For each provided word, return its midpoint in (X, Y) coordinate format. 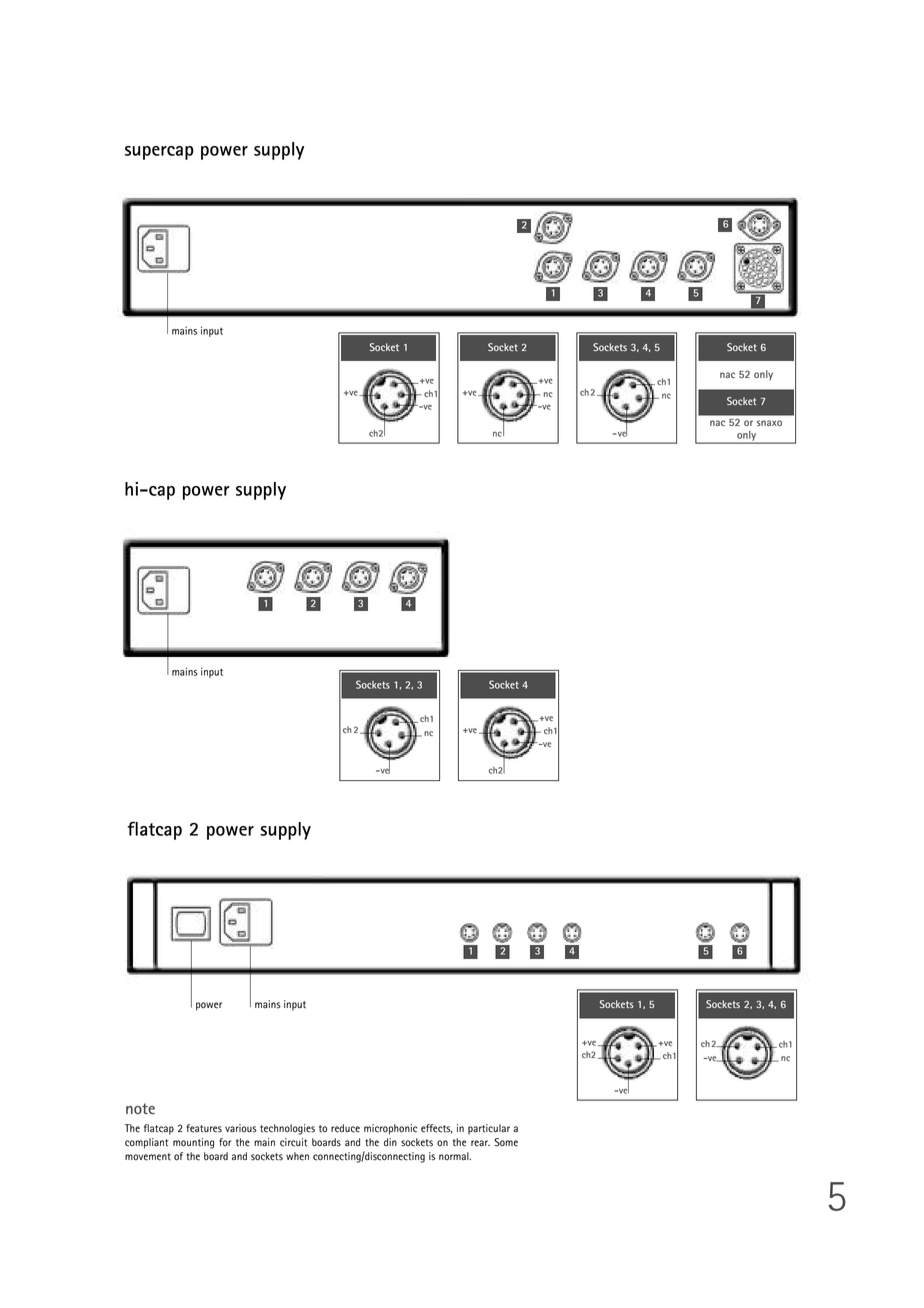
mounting (193, 1143)
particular (489, 1129)
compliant (146, 1143)
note (140, 1108)
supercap (159, 153)
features (204, 1128)
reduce (345, 1128)
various (241, 1128)
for (225, 1142)
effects (437, 1129)
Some (506, 1142)
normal (455, 1156)
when (297, 1156)
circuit (293, 1142)
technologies (287, 1129)
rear (480, 1143)
